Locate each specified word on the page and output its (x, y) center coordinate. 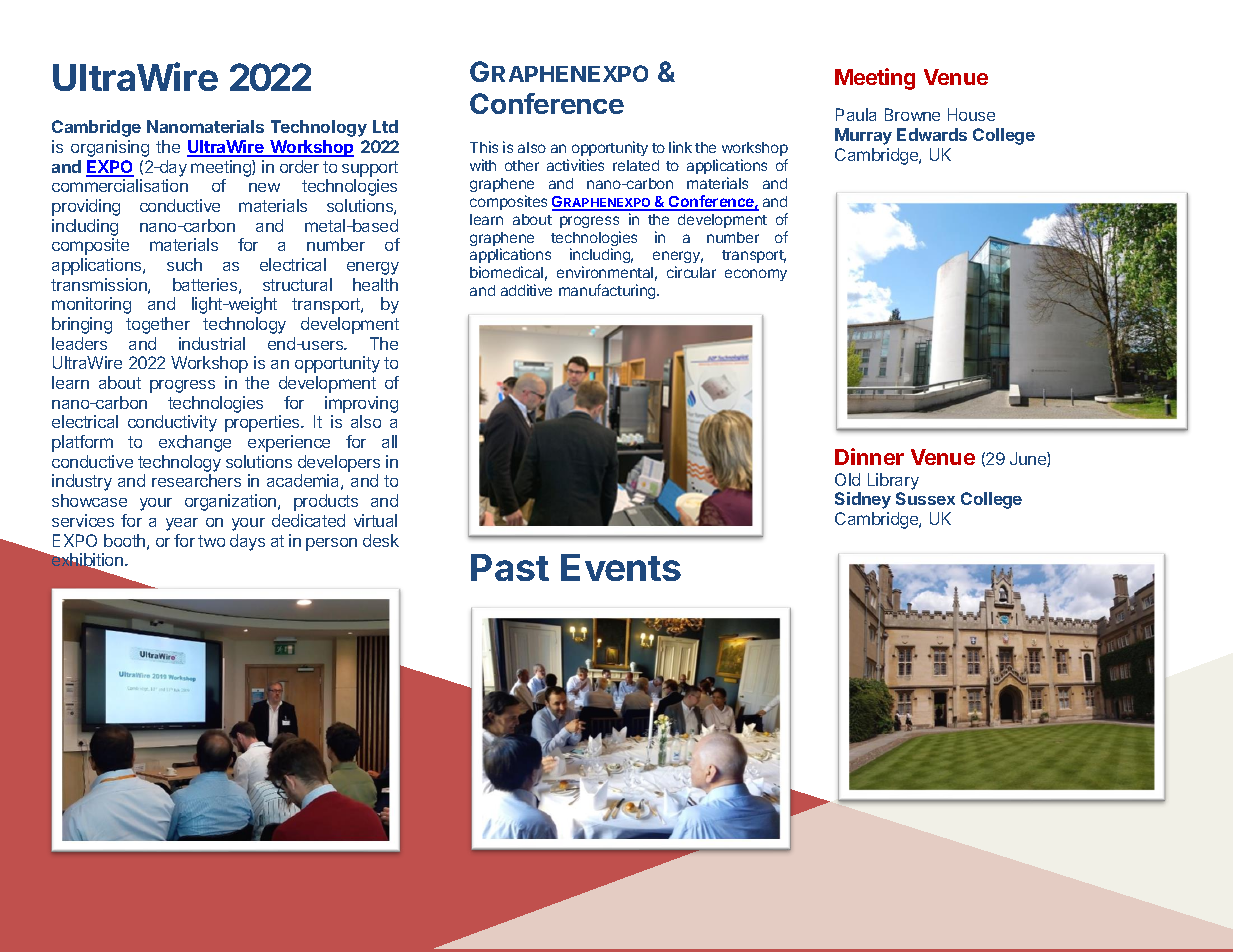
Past (510, 567)
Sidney (863, 500)
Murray (863, 136)
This (484, 147)
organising (110, 148)
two (211, 541)
